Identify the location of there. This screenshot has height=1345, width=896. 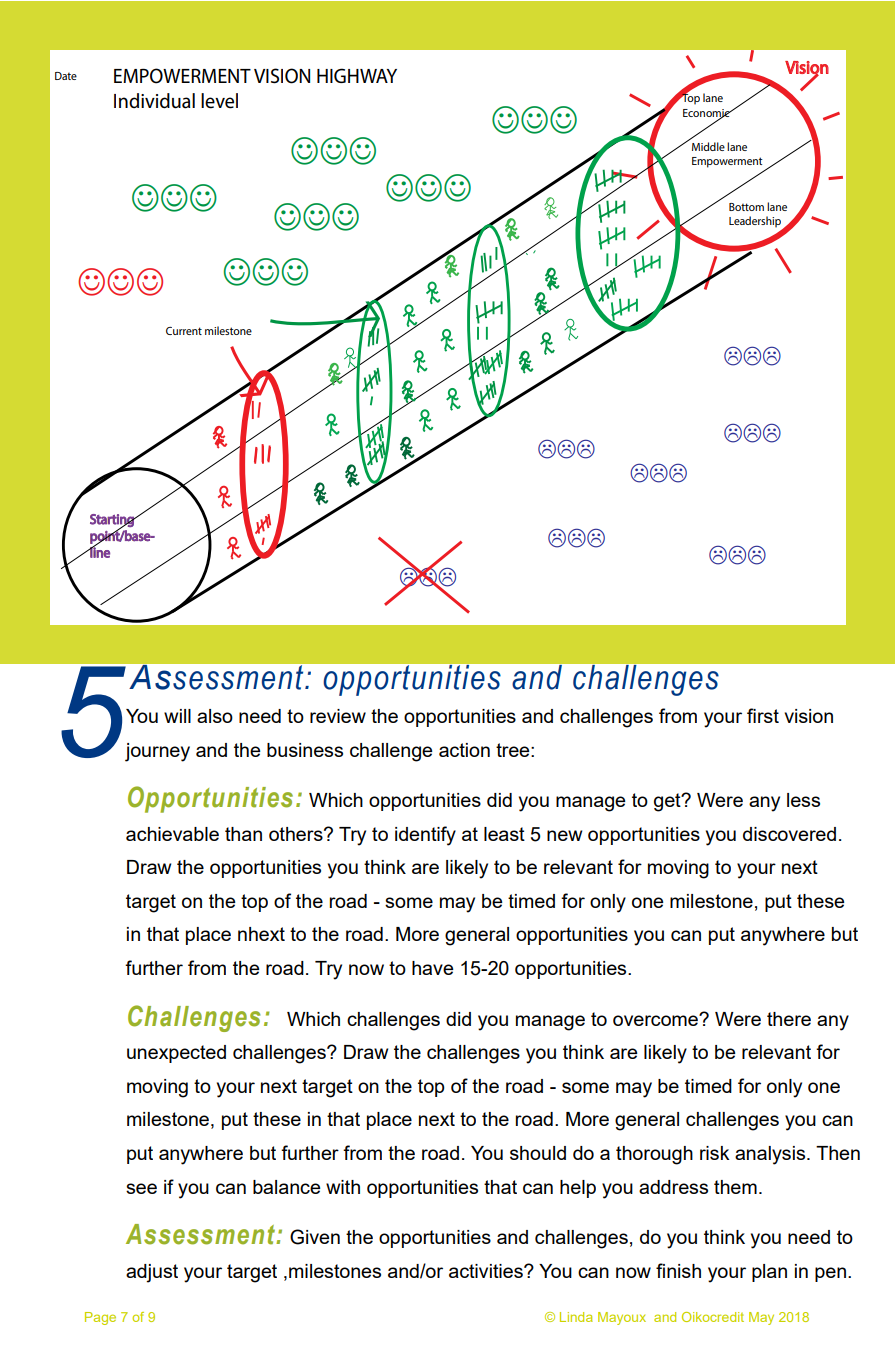
(789, 1019).
